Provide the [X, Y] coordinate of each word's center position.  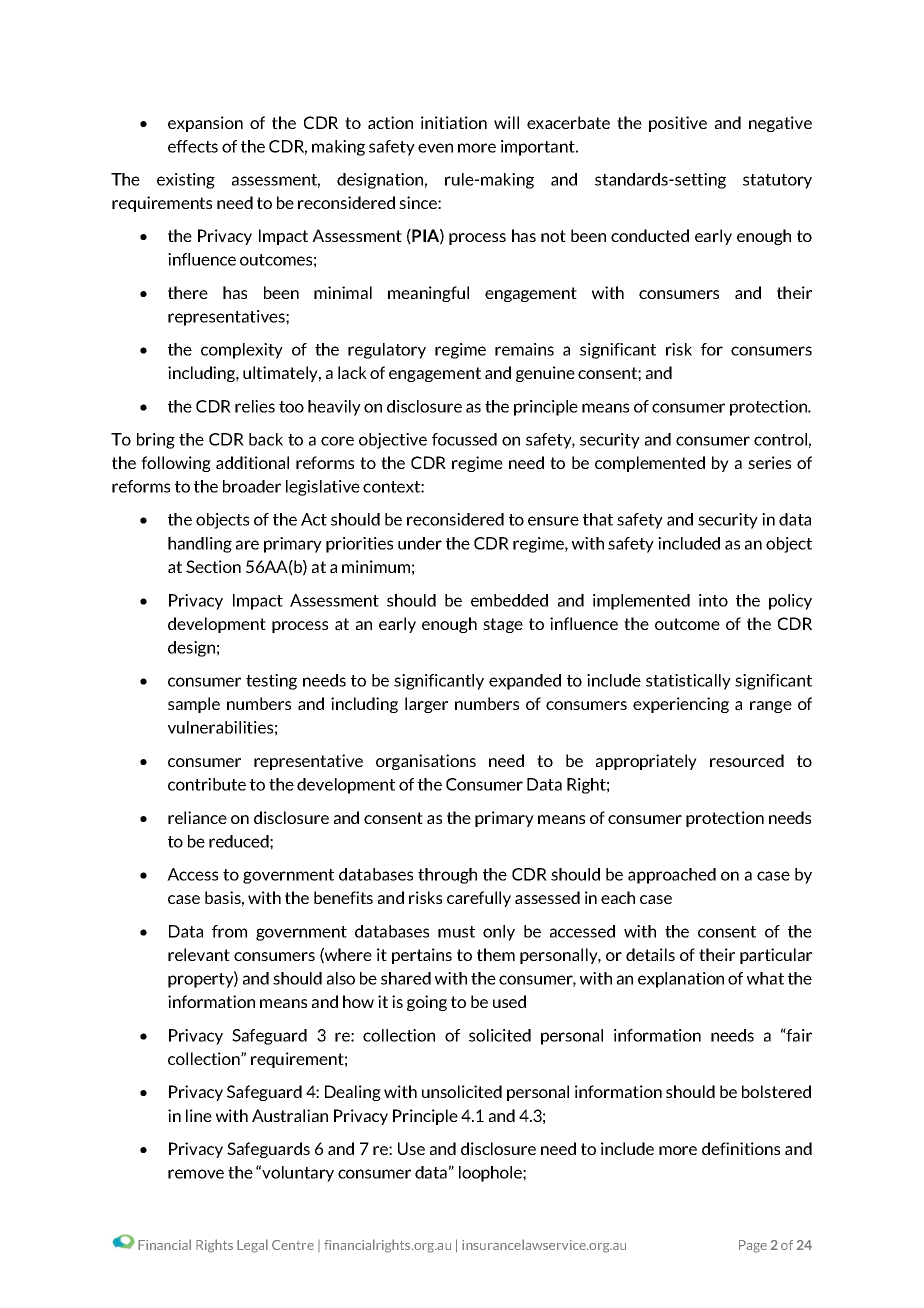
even [435, 148]
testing [271, 682]
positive [678, 124]
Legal [252, 1246]
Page [753, 1246]
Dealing [353, 1093]
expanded [525, 682]
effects [193, 146]
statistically [688, 682]
